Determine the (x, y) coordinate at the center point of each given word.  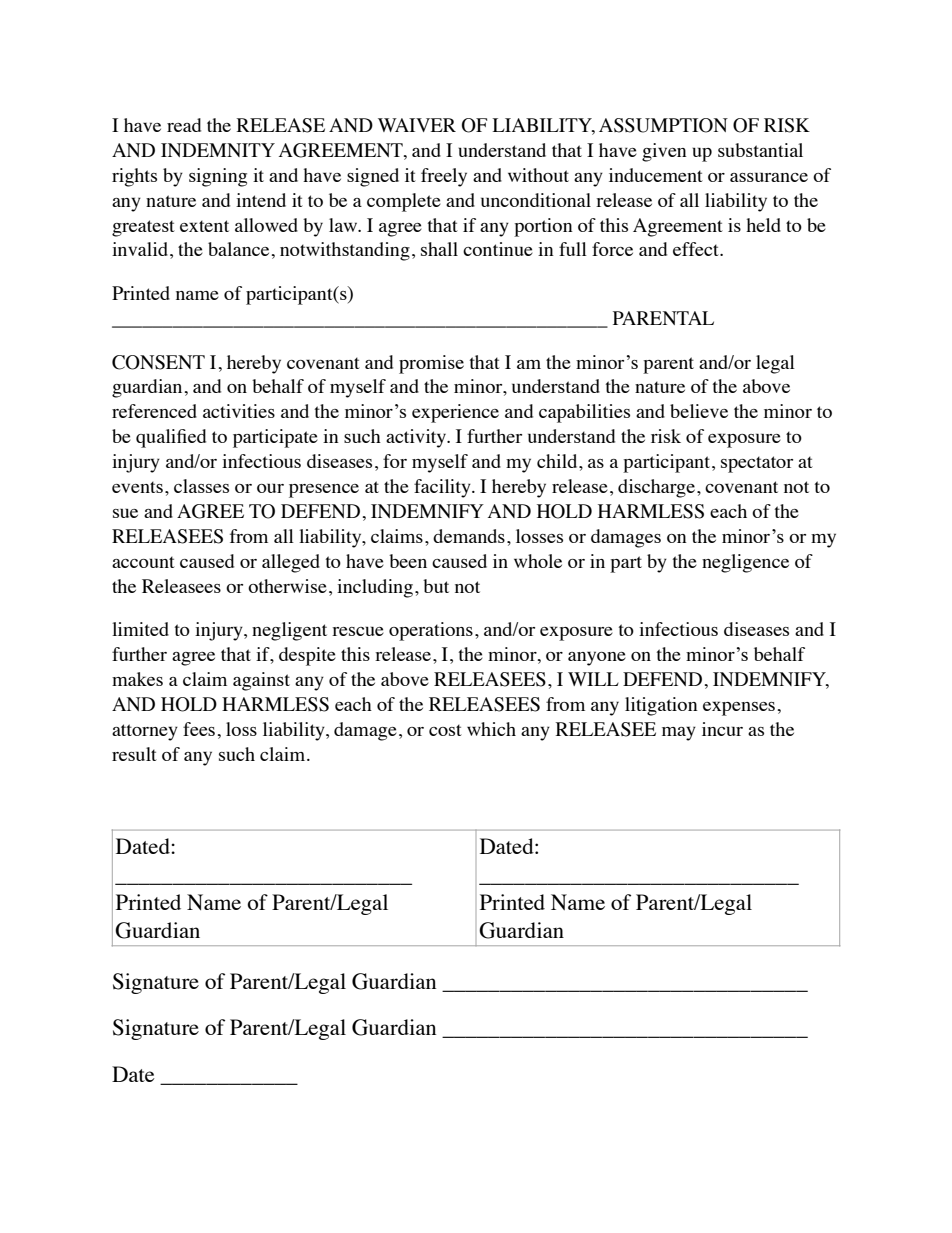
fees (199, 729)
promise (431, 364)
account (143, 562)
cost (445, 730)
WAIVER (417, 125)
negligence (745, 563)
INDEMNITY (218, 150)
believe (699, 411)
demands (469, 536)
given (664, 152)
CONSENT (158, 362)
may (679, 733)
